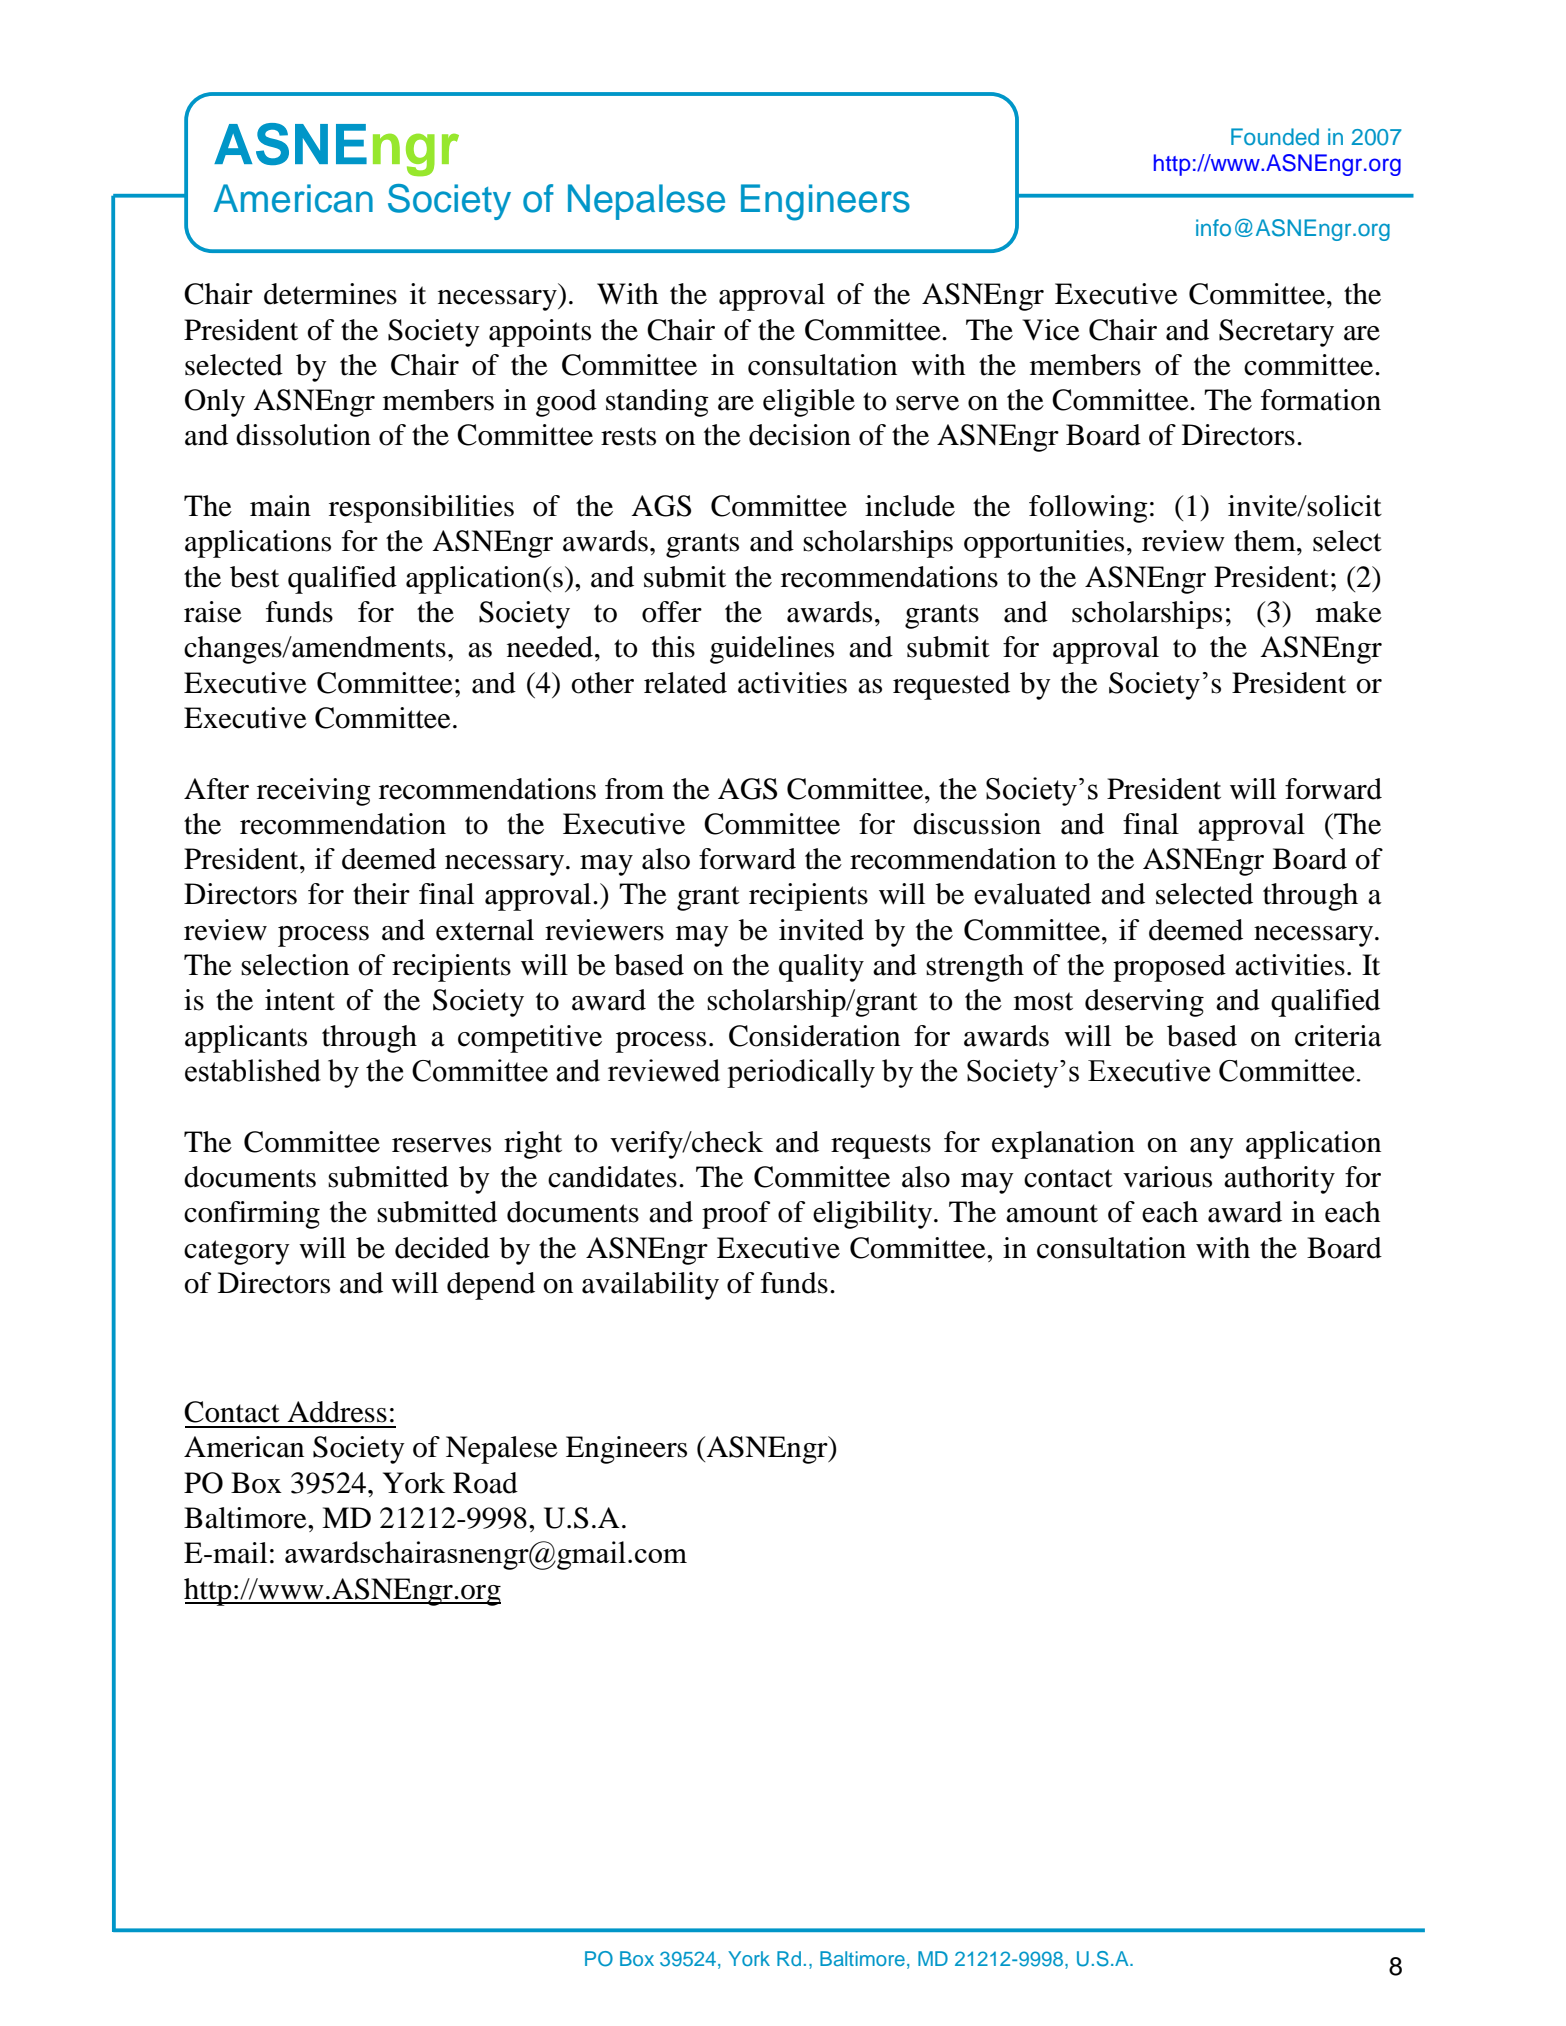 This screenshot has width=1566, height=2026. Describe the element at coordinates (330, 294) in the screenshot. I see `determines` at that location.
